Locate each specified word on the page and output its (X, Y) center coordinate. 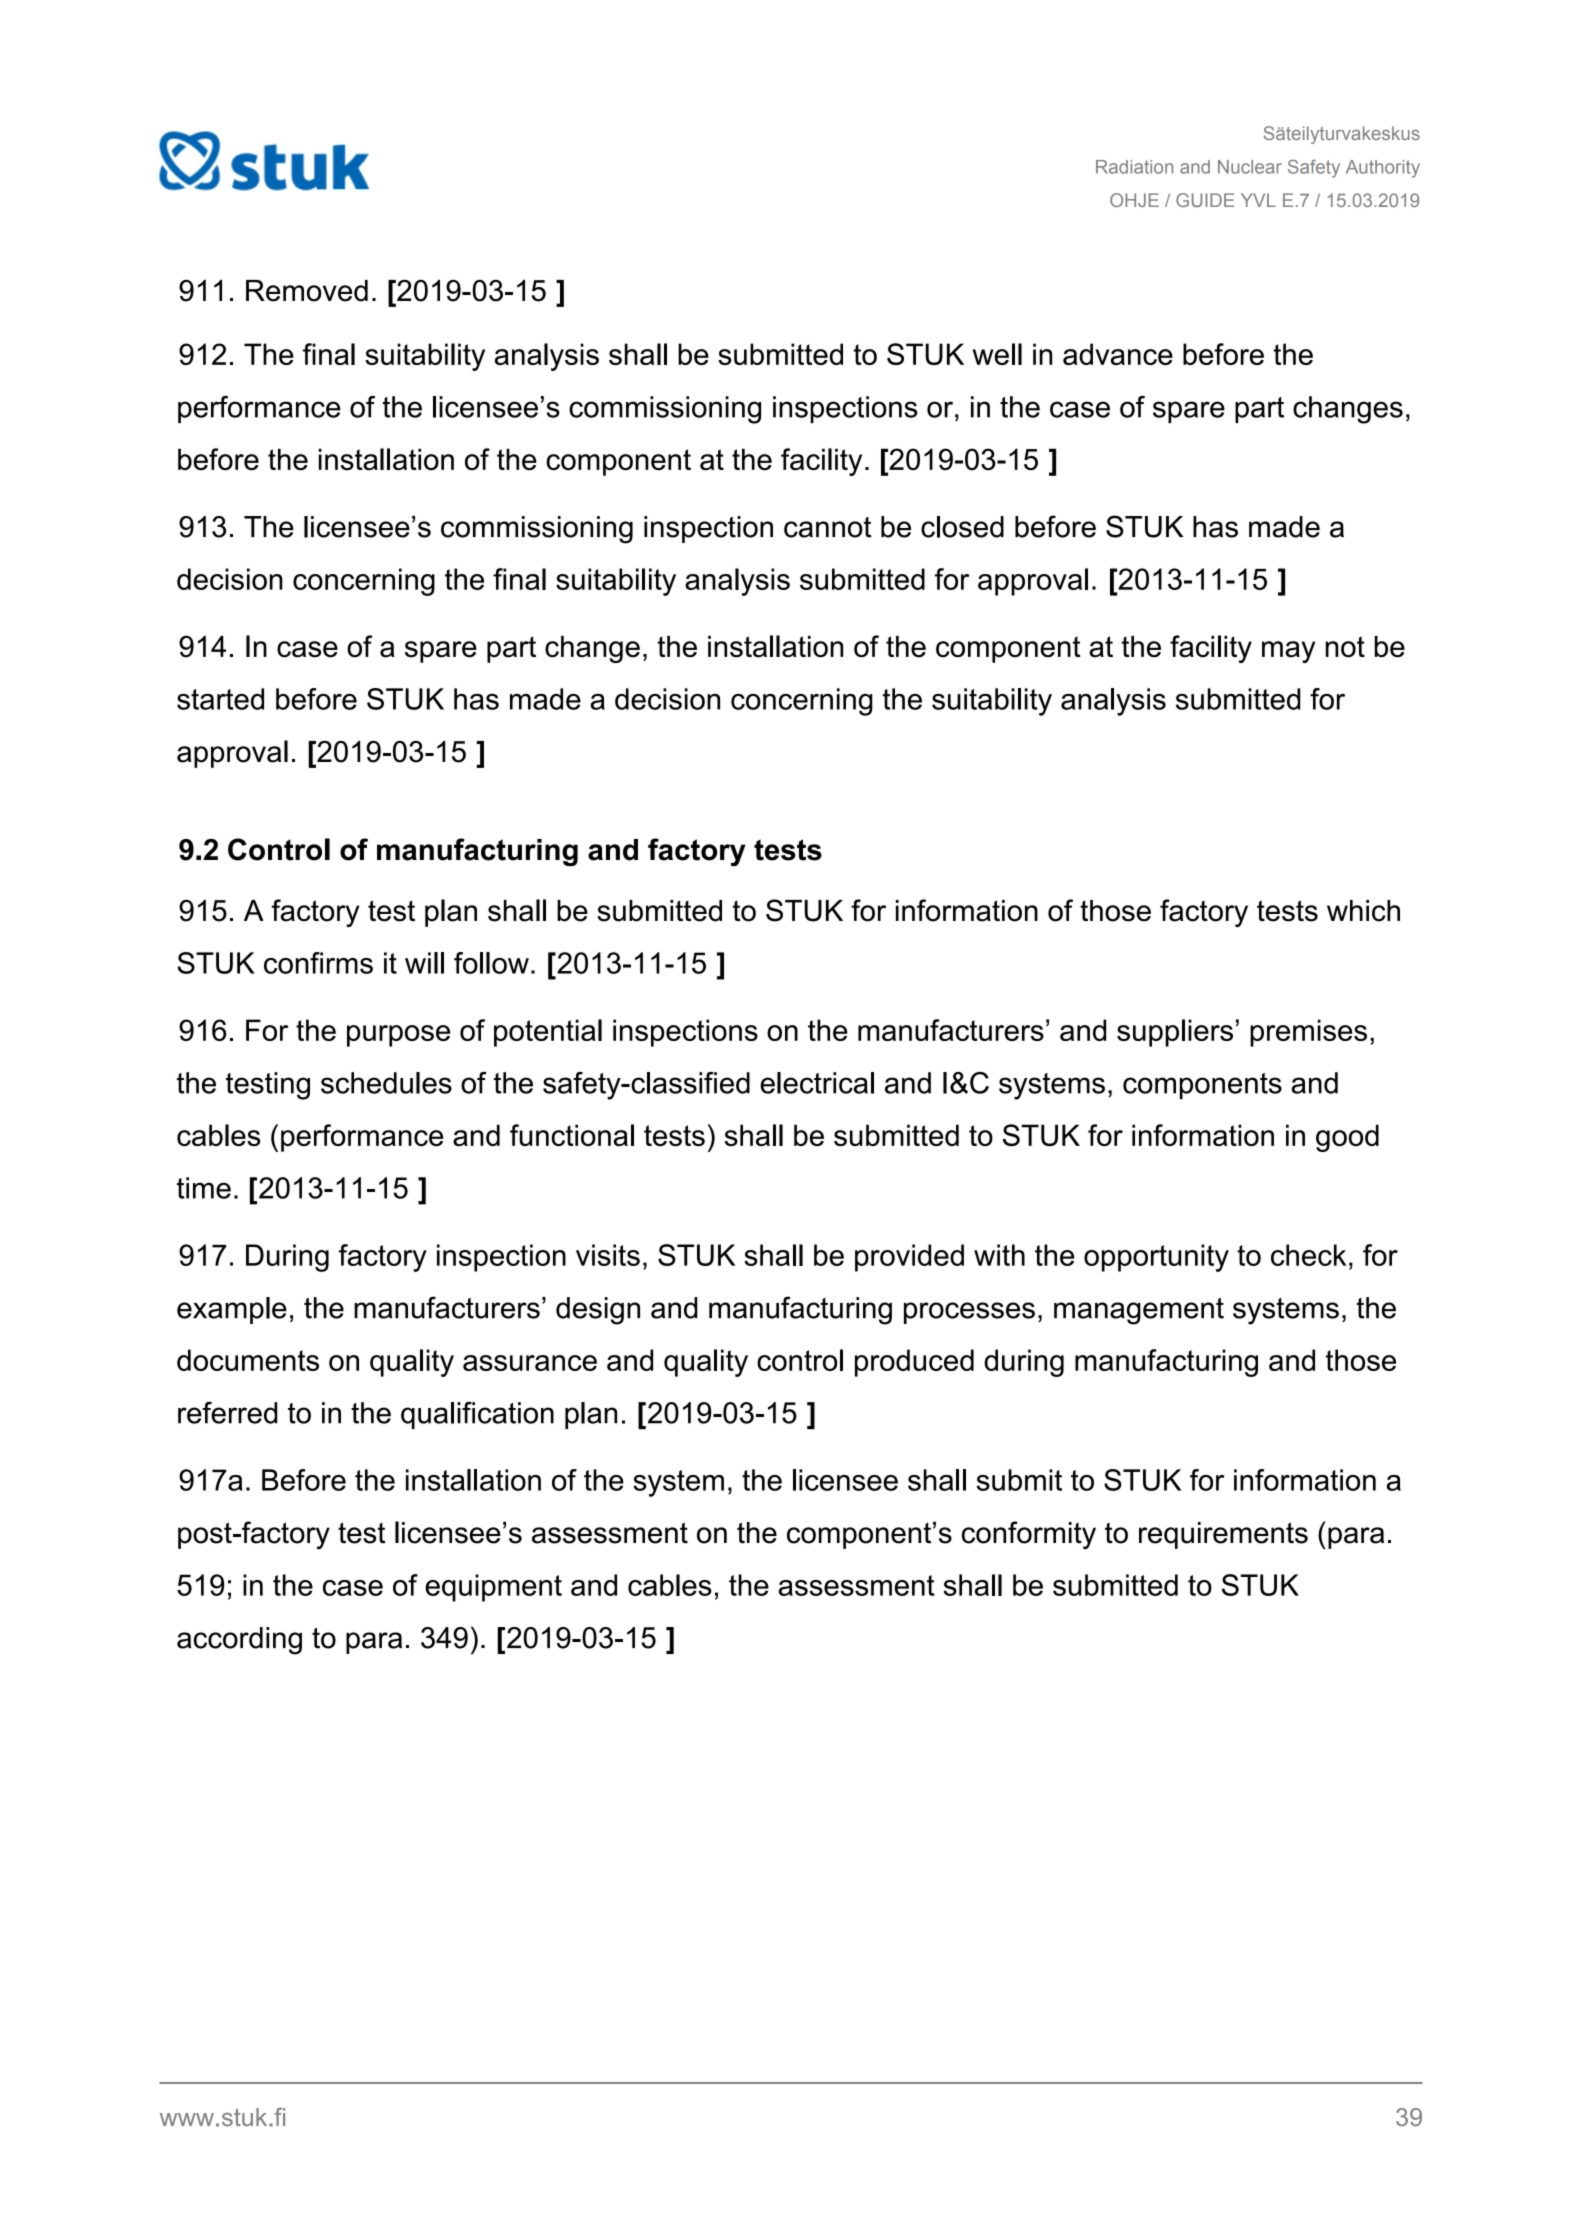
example (232, 1310)
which (1363, 911)
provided (909, 1258)
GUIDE (1205, 200)
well (997, 354)
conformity (1029, 1535)
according (239, 1641)
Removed (307, 291)
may (1288, 652)
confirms (318, 963)
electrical (817, 1083)
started (220, 699)
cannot (827, 527)
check (1309, 1255)
